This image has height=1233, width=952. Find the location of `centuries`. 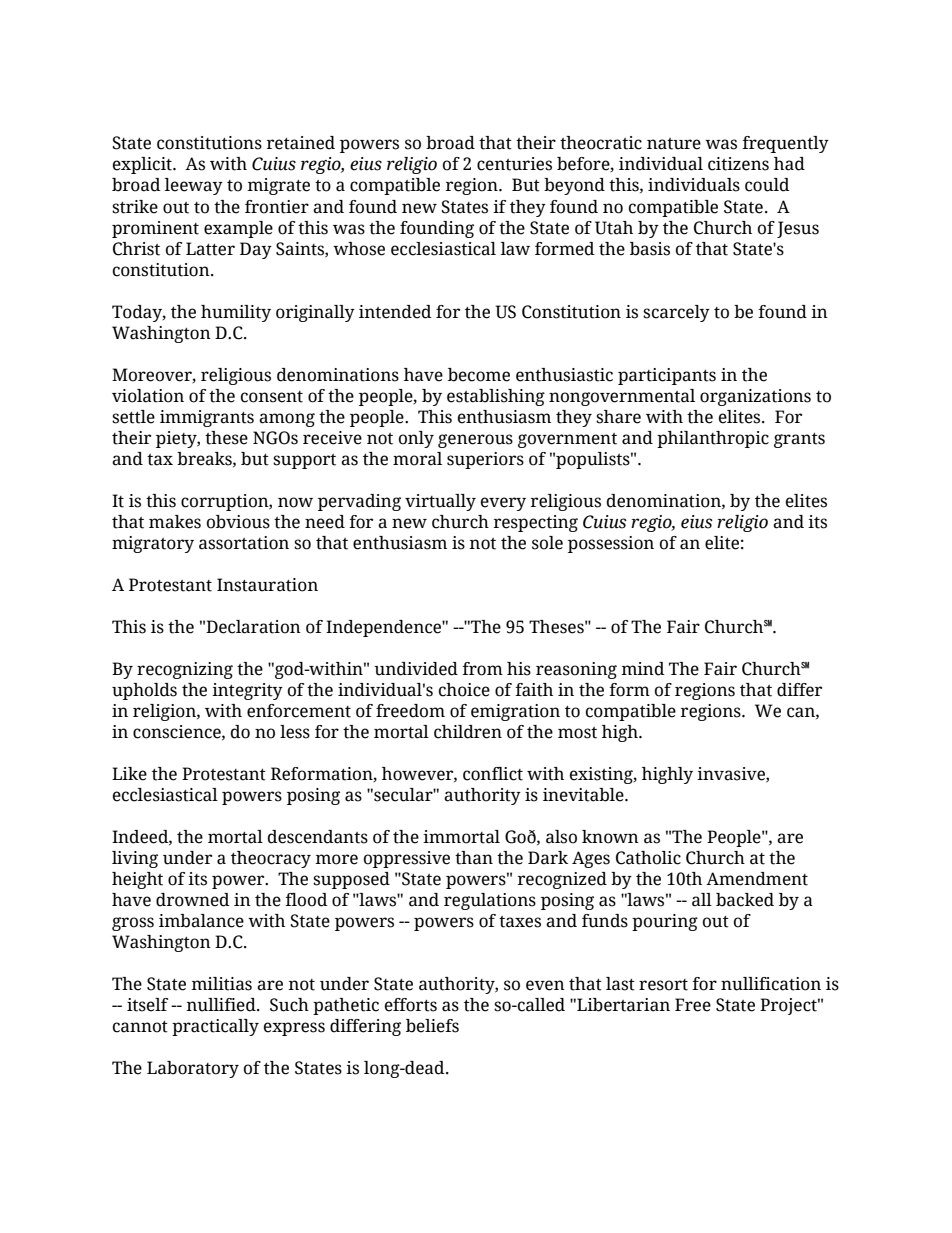

centuries is located at coordinates (514, 164).
